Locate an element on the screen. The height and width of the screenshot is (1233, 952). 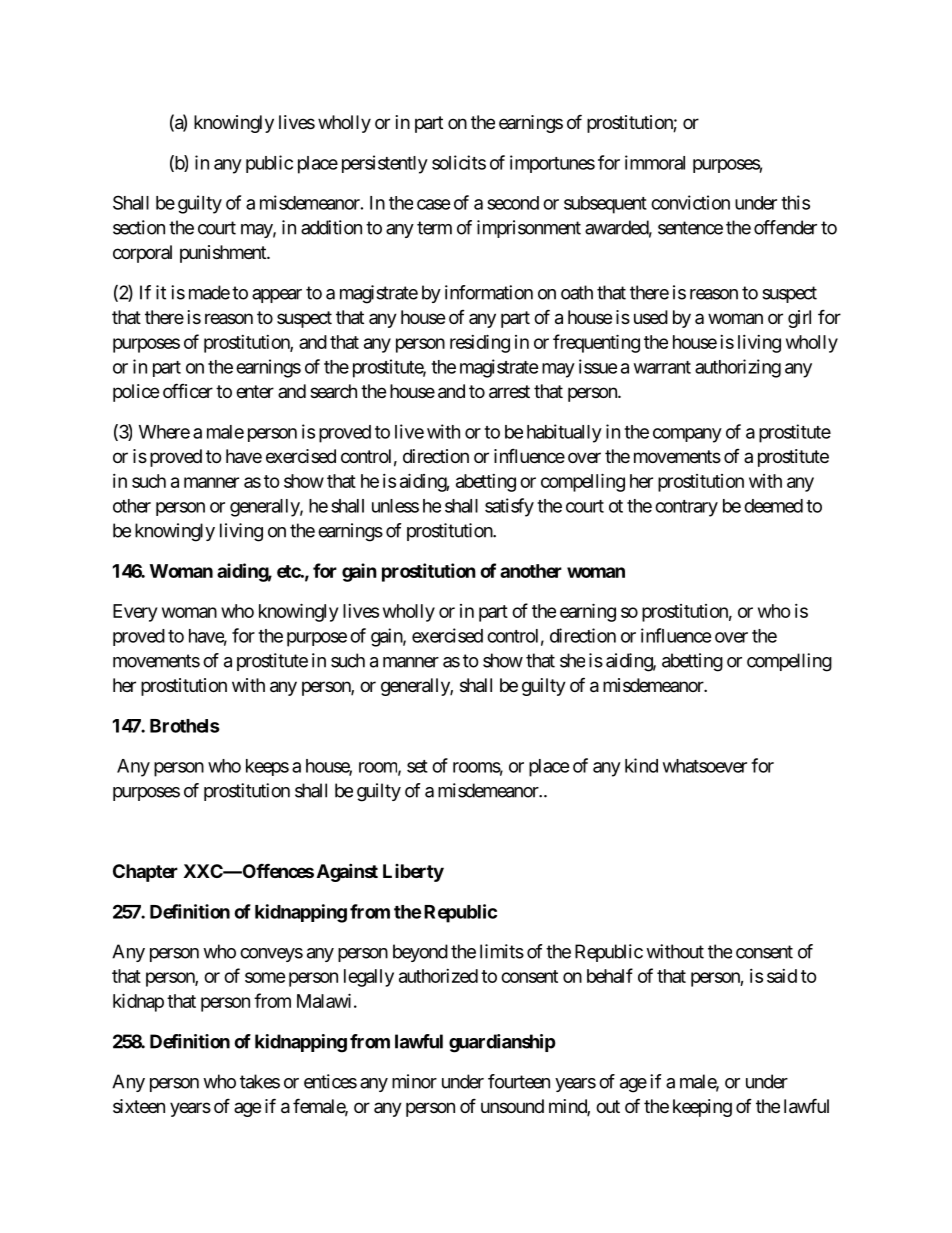
whatsoever is located at coordinates (705, 766).
